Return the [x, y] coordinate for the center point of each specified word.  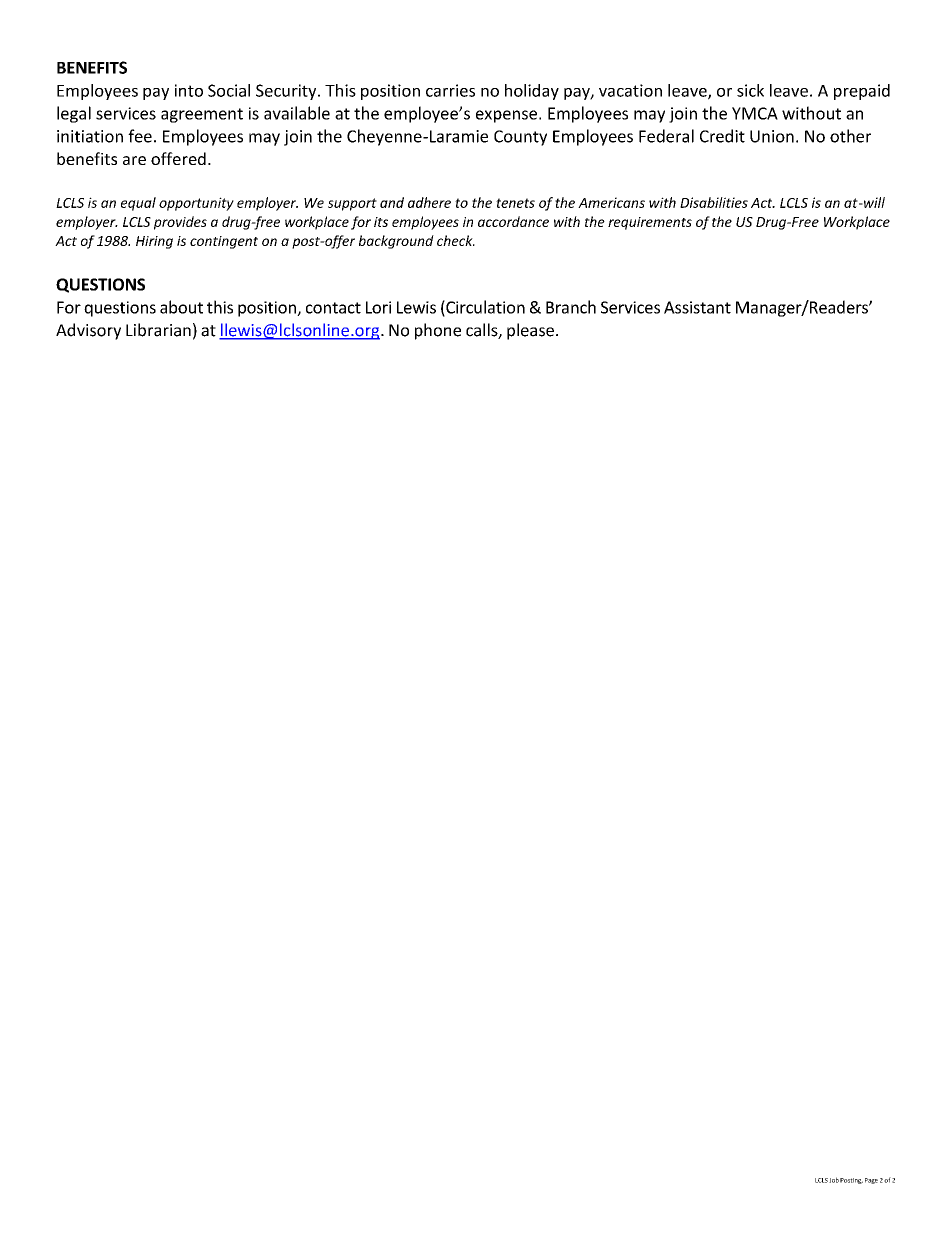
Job [834, 1180]
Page [871, 1181]
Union [772, 136]
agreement [202, 115]
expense [506, 116]
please [530, 331]
